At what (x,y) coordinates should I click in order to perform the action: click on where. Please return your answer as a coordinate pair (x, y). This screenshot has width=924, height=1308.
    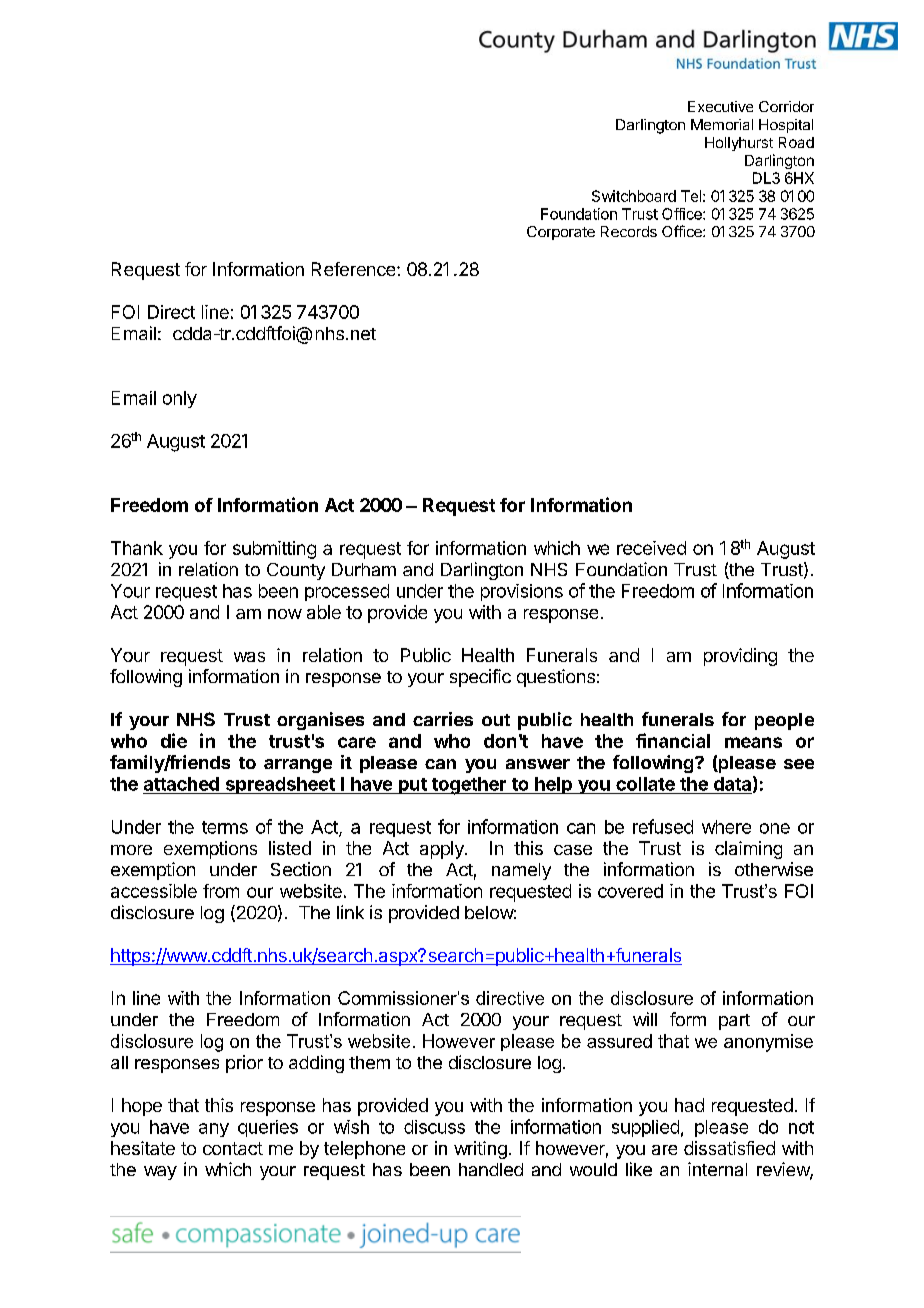
    Looking at the image, I should click on (726, 827).
